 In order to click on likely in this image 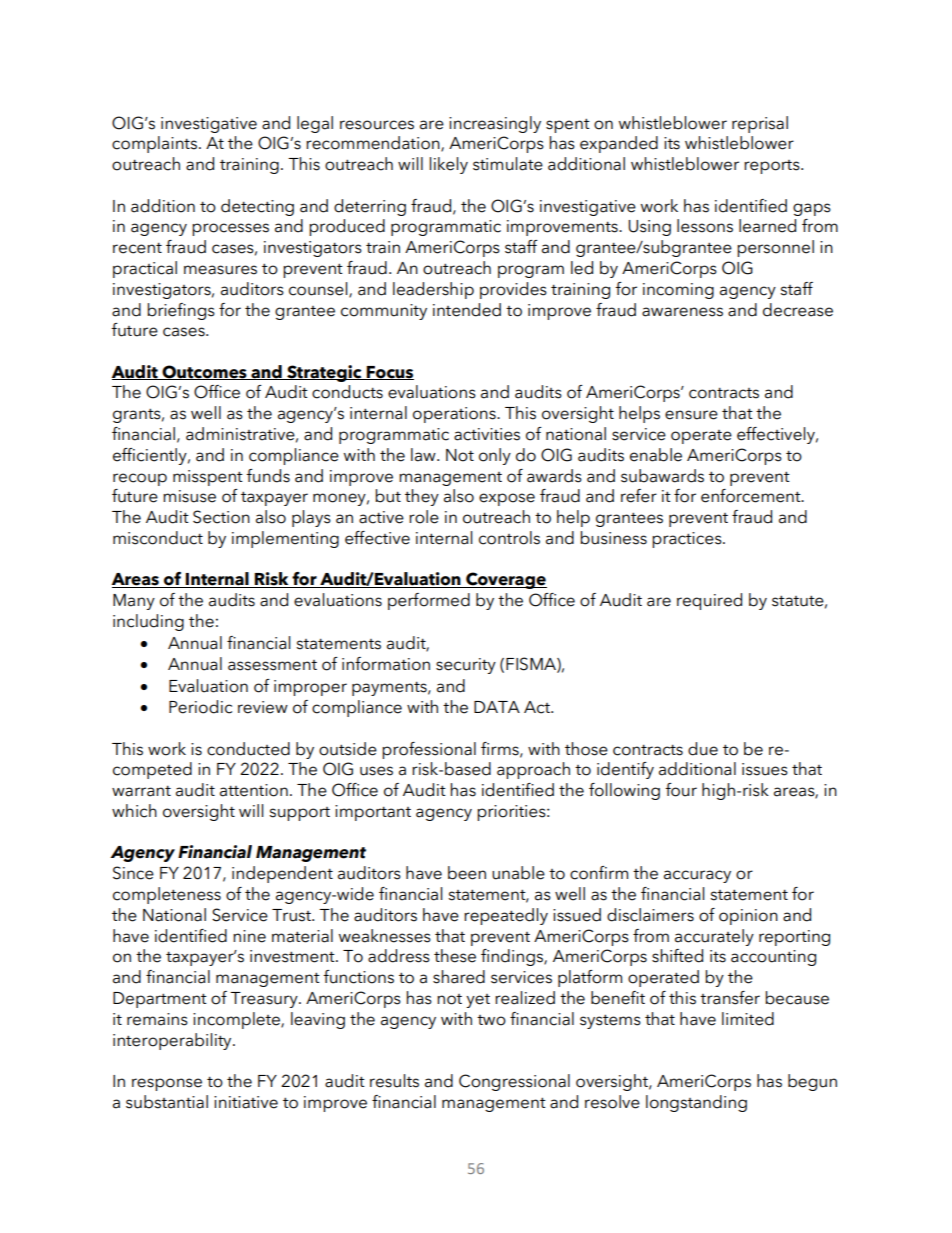, I will do `click(448, 165)`.
